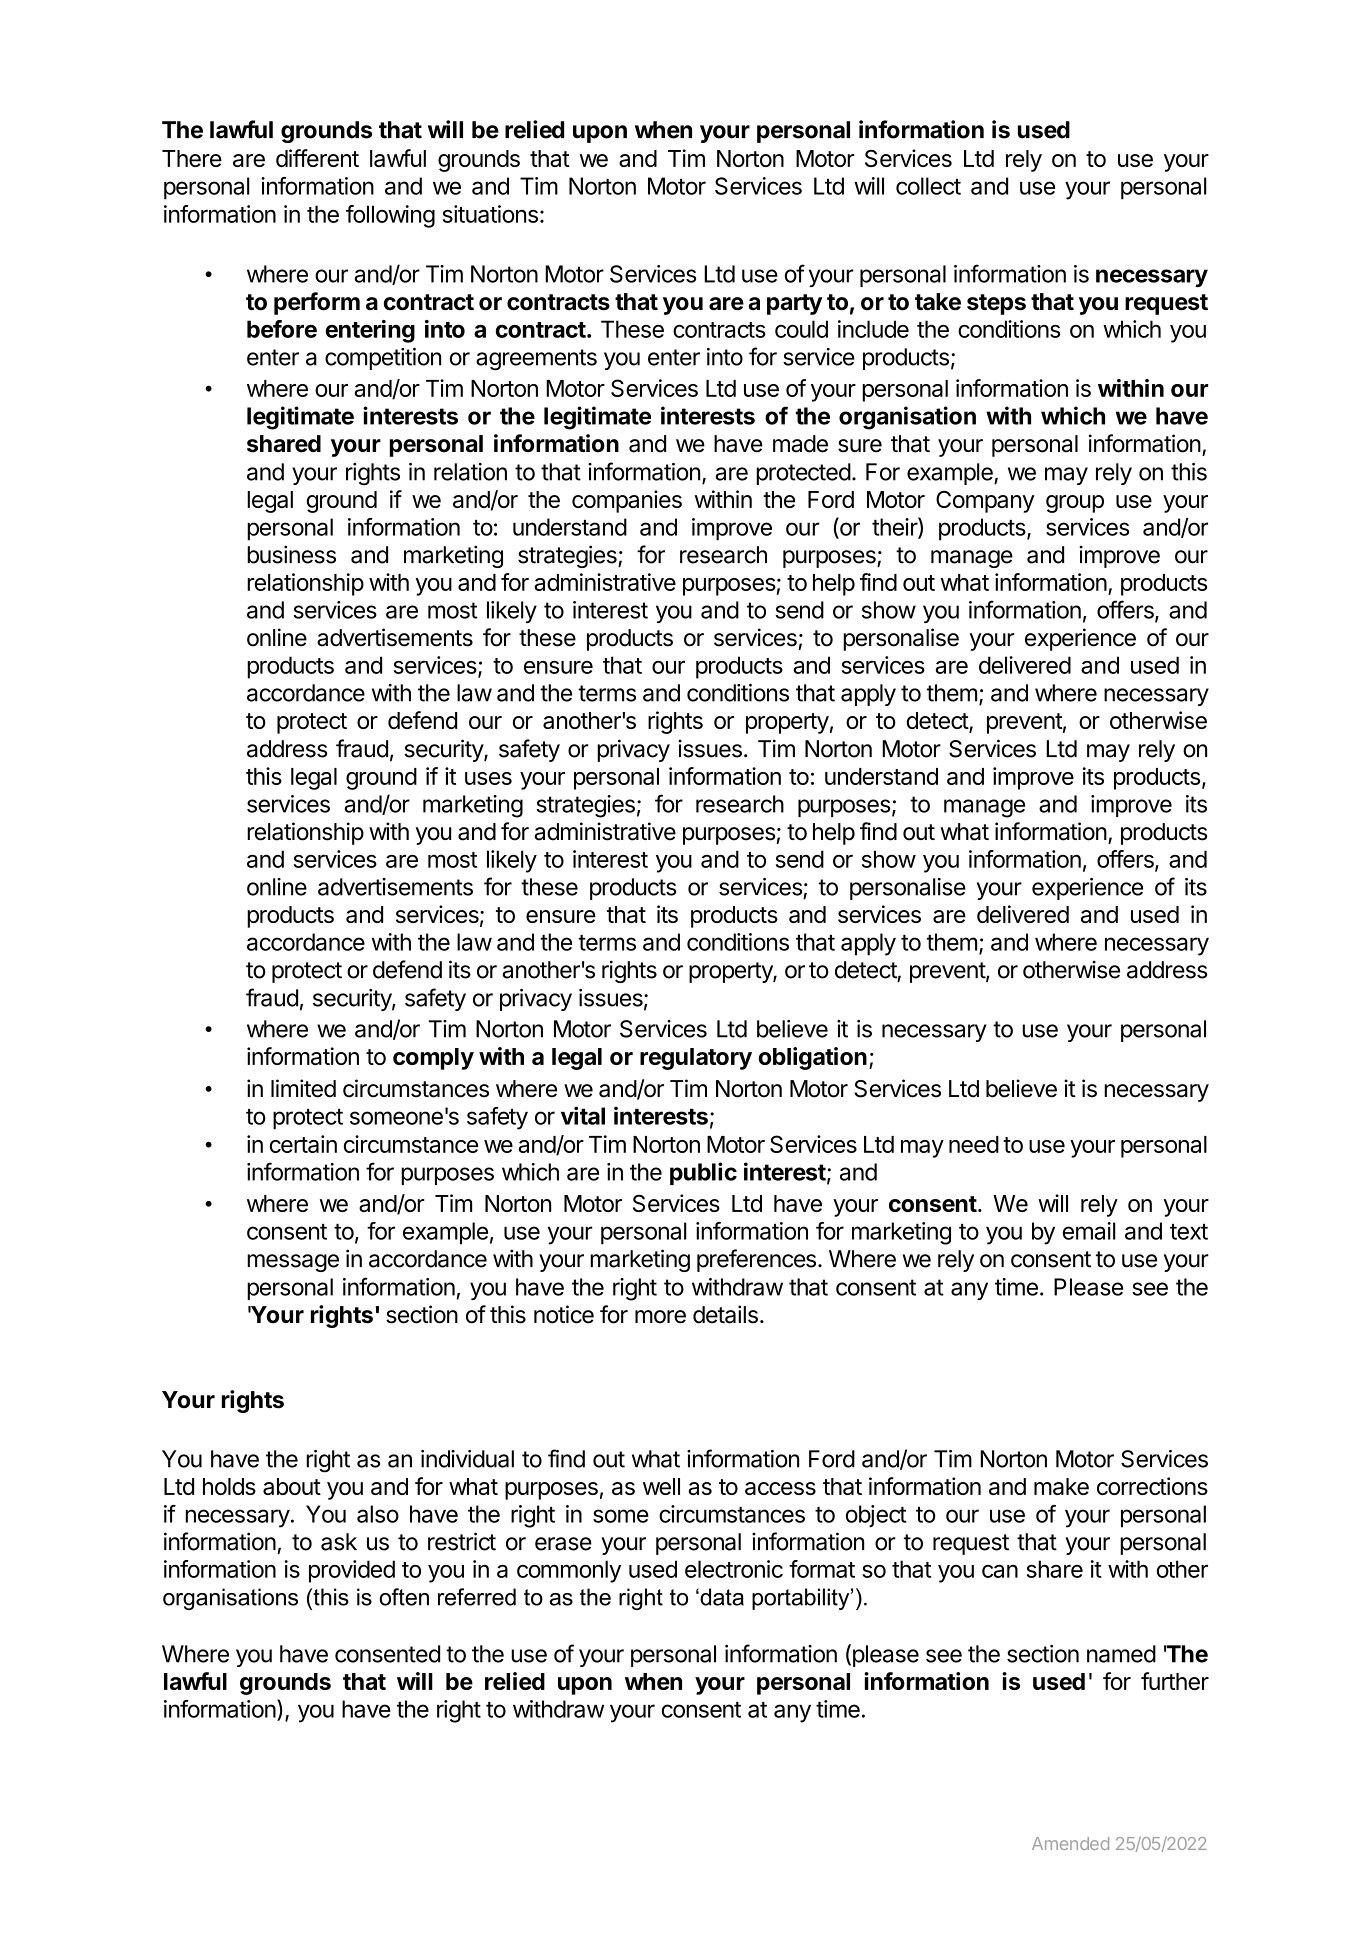  What do you see at coordinates (696, 1059) in the document?
I see `regulatory` at bounding box center [696, 1059].
